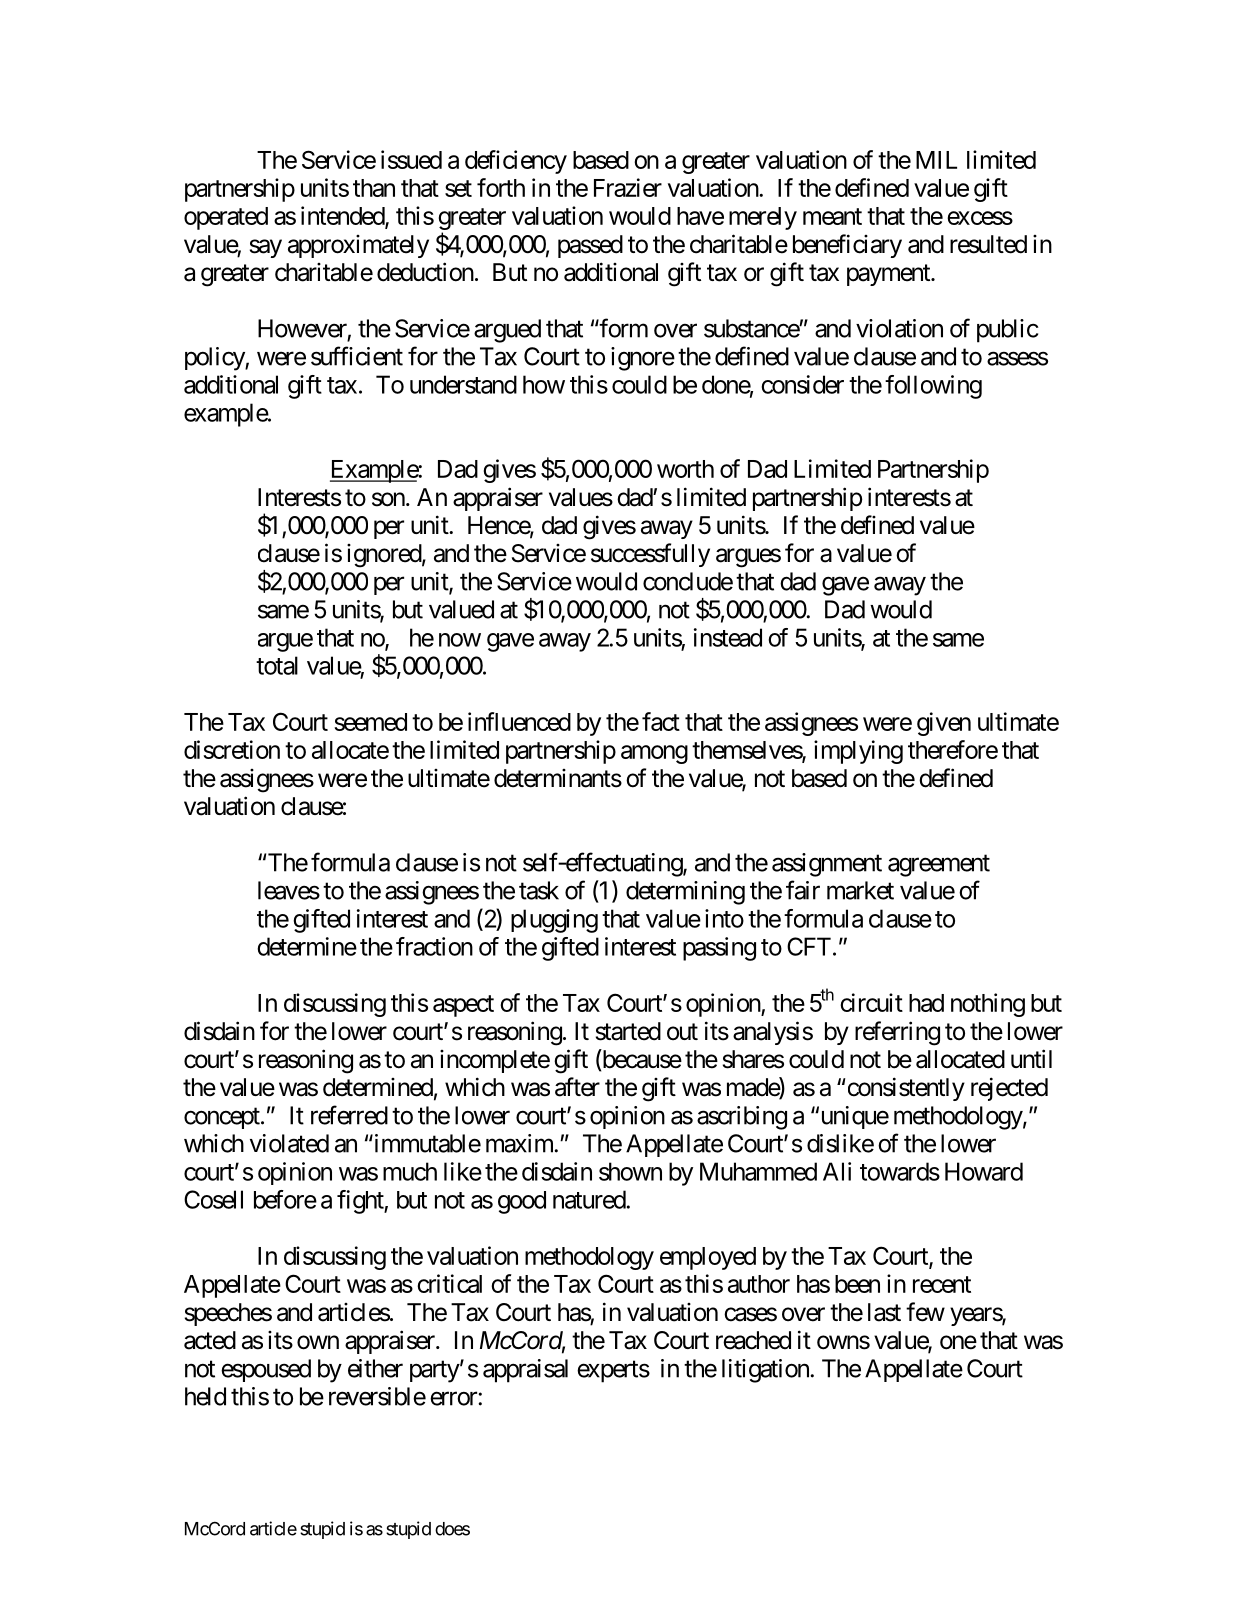 The height and width of the screenshot is (1613, 1246). What do you see at coordinates (936, 160) in the screenshot?
I see `MIL` at bounding box center [936, 160].
